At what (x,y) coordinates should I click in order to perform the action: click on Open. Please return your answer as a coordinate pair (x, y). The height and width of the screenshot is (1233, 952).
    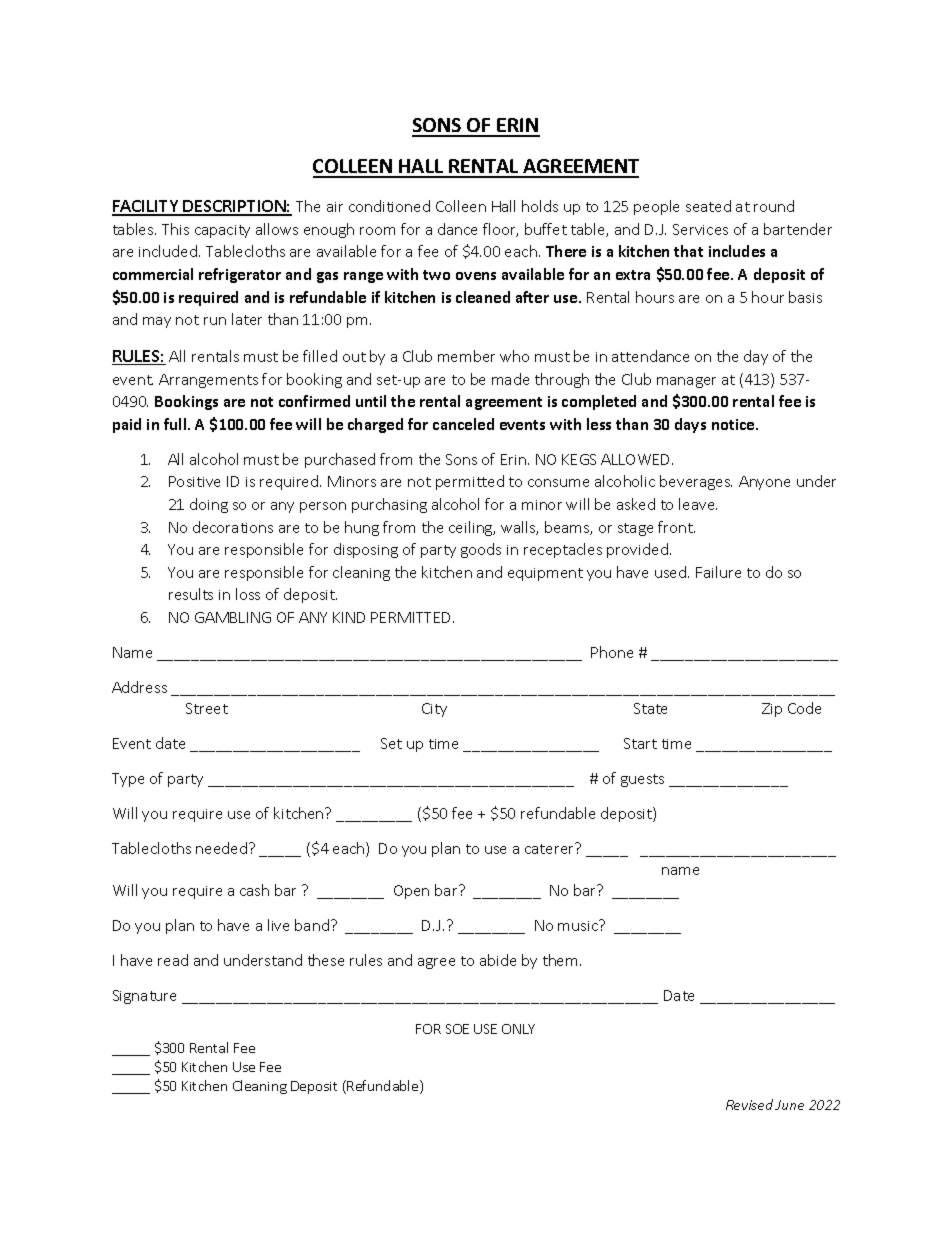
    Looking at the image, I should click on (411, 892).
